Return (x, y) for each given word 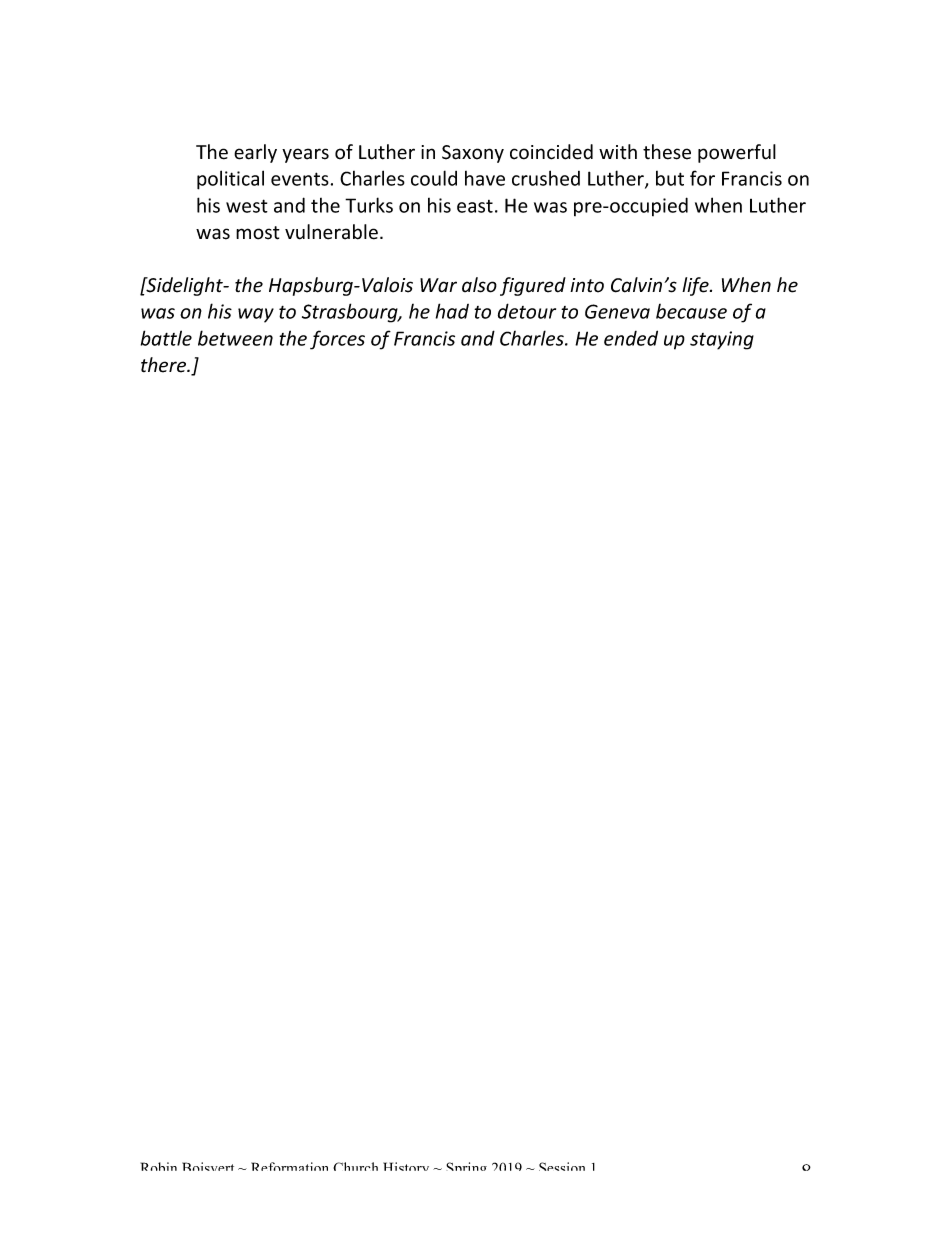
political (230, 180)
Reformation (289, 1166)
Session (562, 1166)
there (165, 365)
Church (355, 1166)
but (670, 178)
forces (337, 340)
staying (722, 340)
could (434, 178)
